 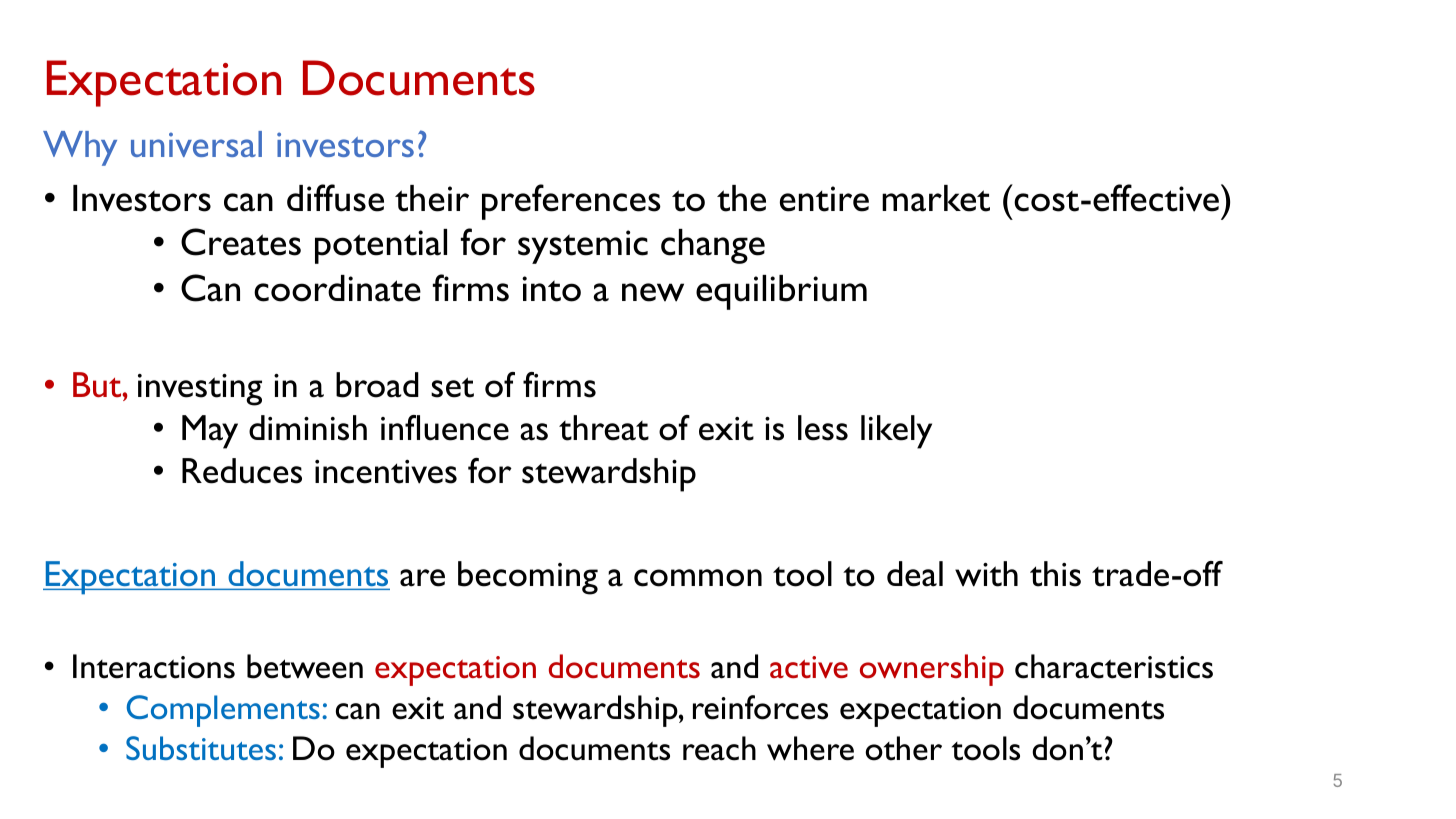 I want to click on Substitutes, so click(x=201, y=748).
